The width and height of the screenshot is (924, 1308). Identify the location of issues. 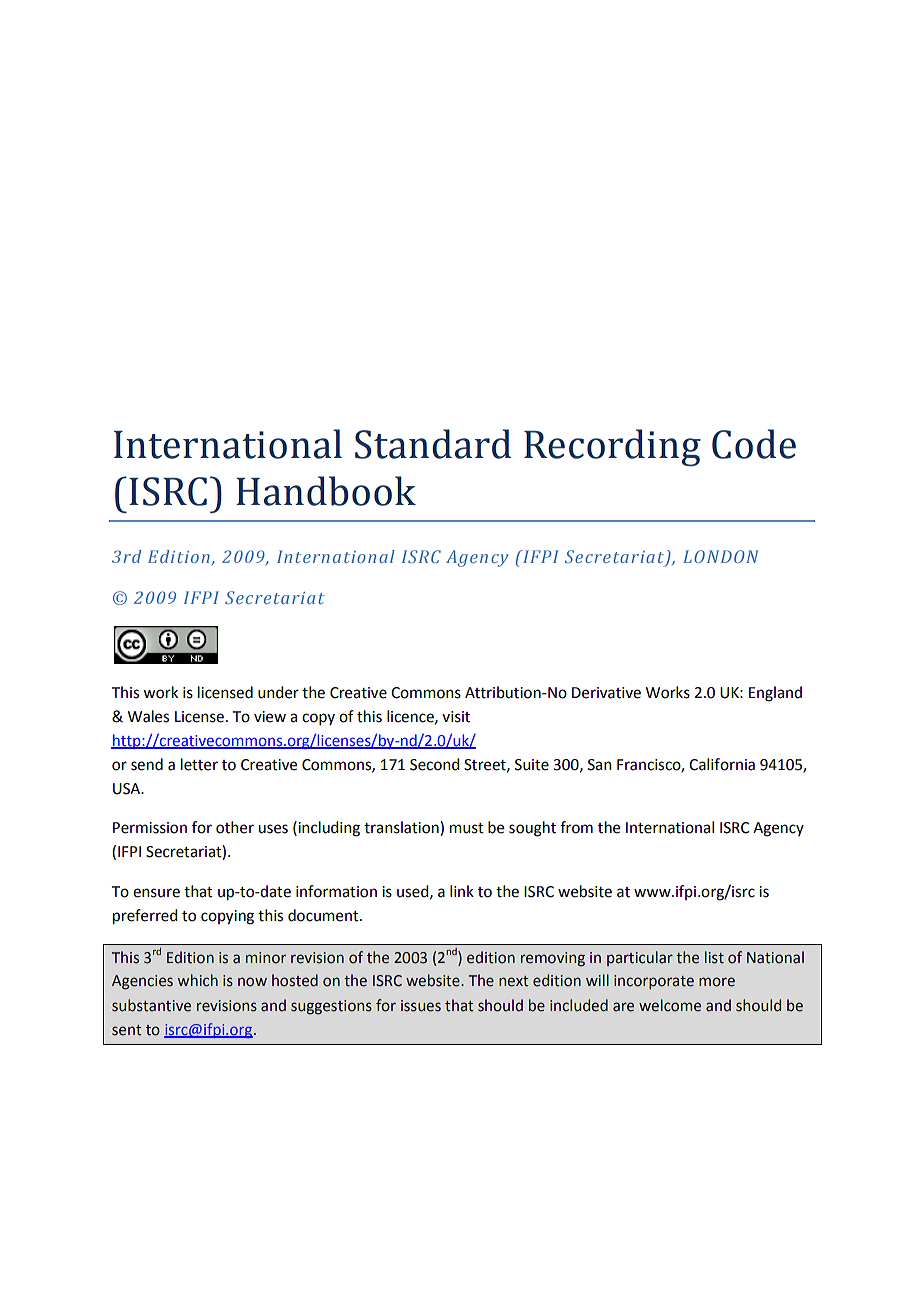
(421, 1006).
